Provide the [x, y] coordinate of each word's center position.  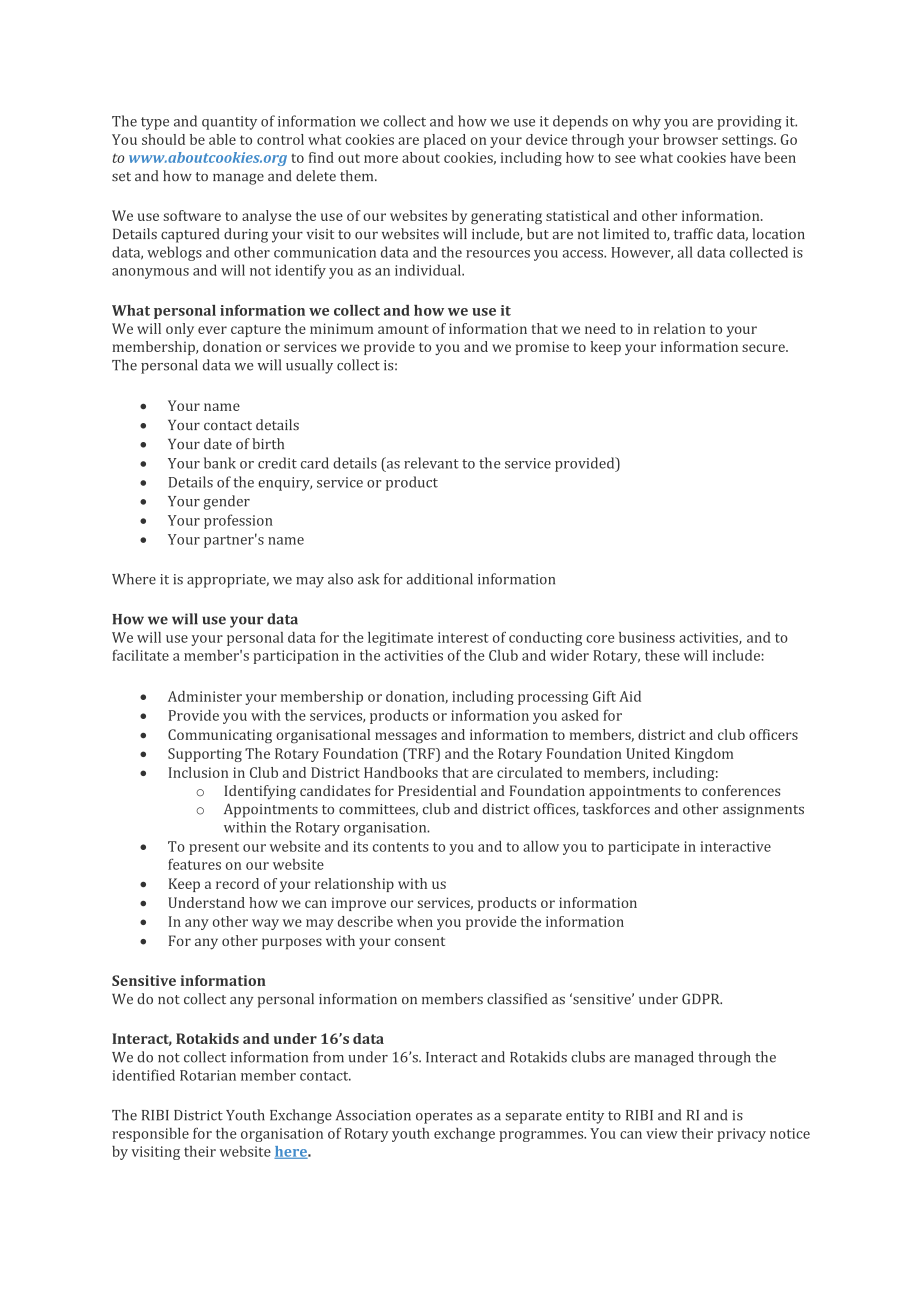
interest [463, 637]
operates [444, 1117]
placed [445, 141]
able [222, 139]
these [662, 655]
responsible [150, 1135]
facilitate [140, 655]
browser [690, 139]
